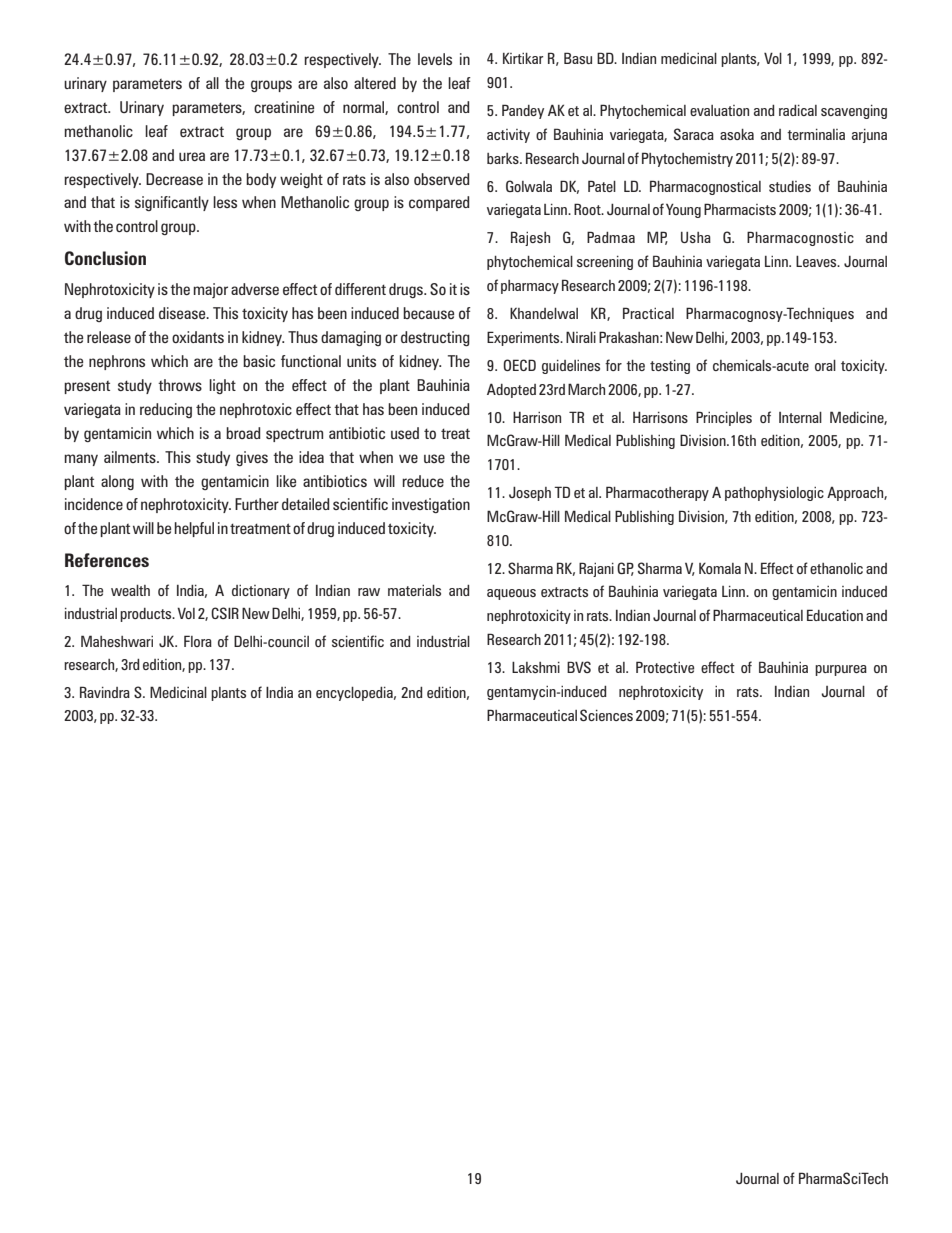  I want to click on levels, so click(435, 59).
